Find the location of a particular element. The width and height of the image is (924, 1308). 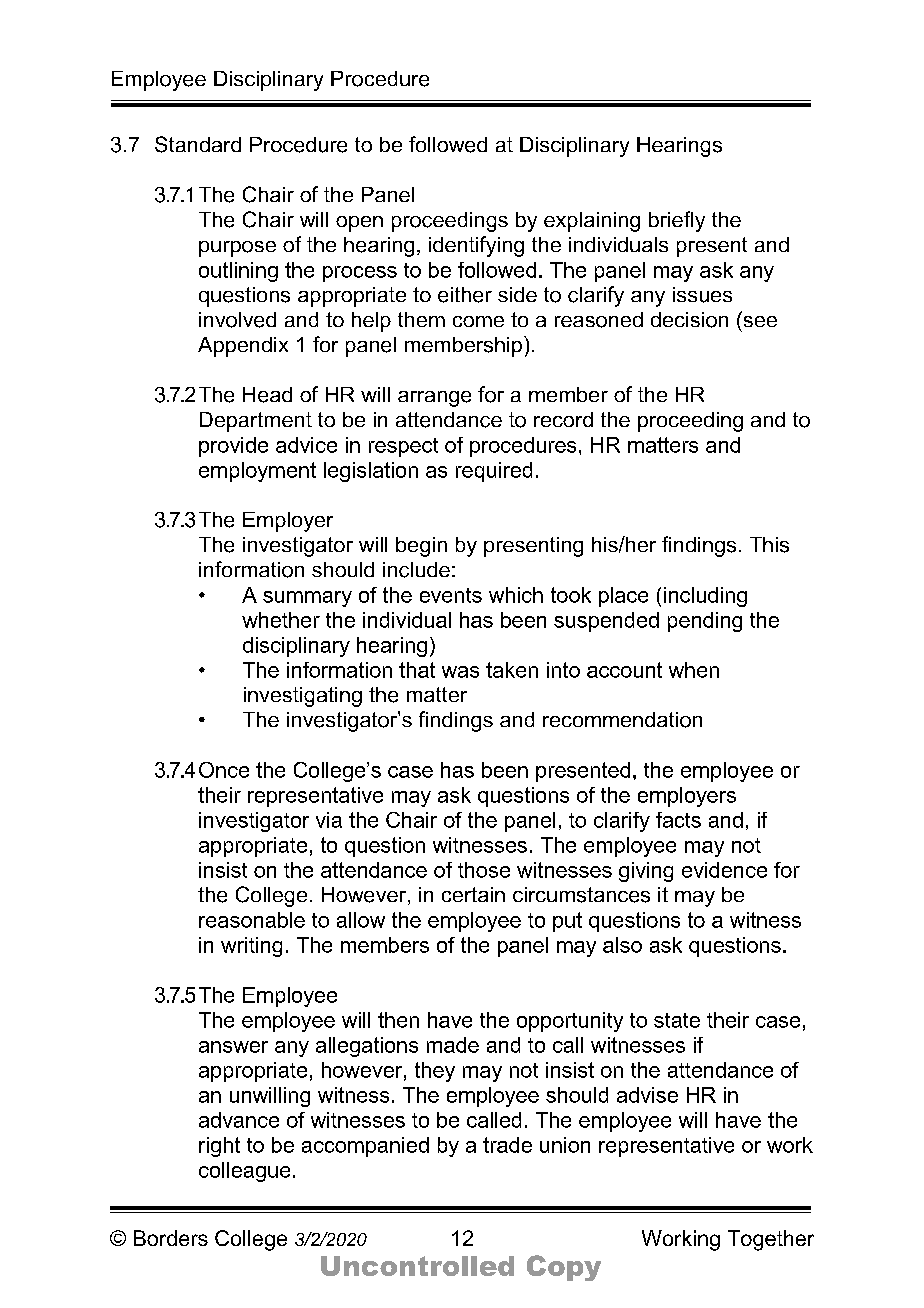

briefly is located at coordinates (677, 221).
